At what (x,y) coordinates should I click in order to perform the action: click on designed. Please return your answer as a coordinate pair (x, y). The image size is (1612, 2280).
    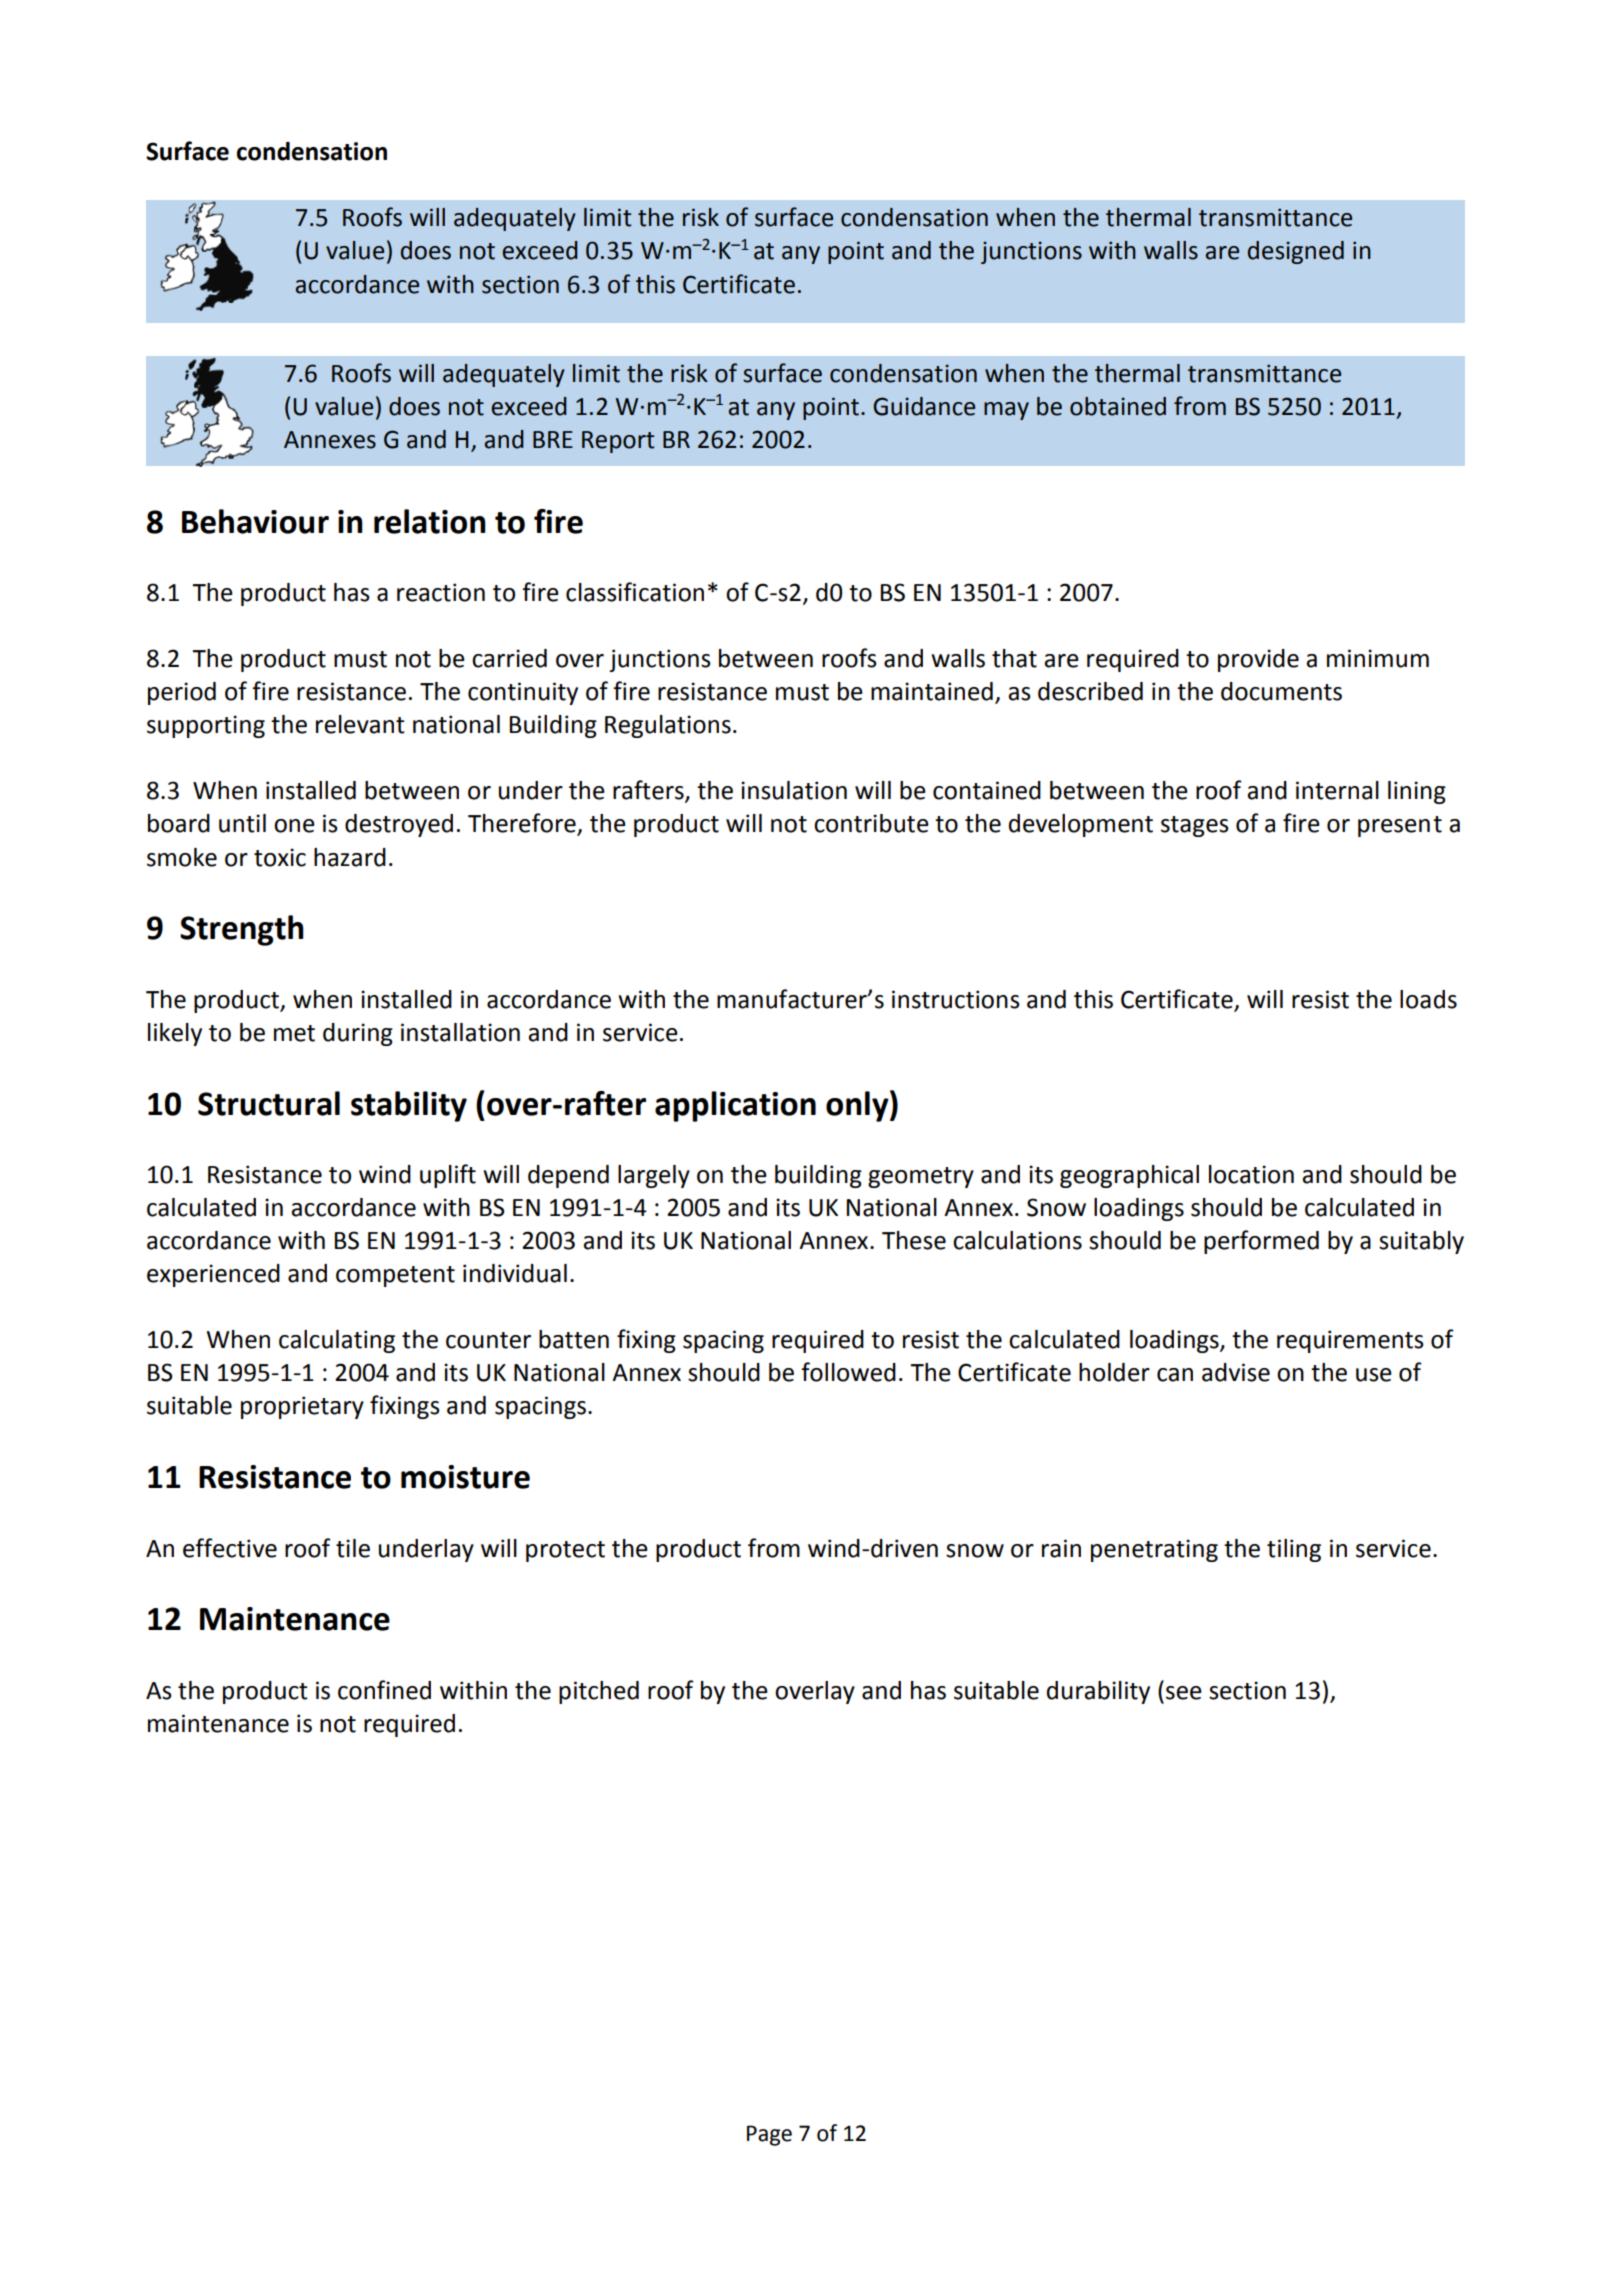
    Looking at the image, I should click on (1296, 252).
